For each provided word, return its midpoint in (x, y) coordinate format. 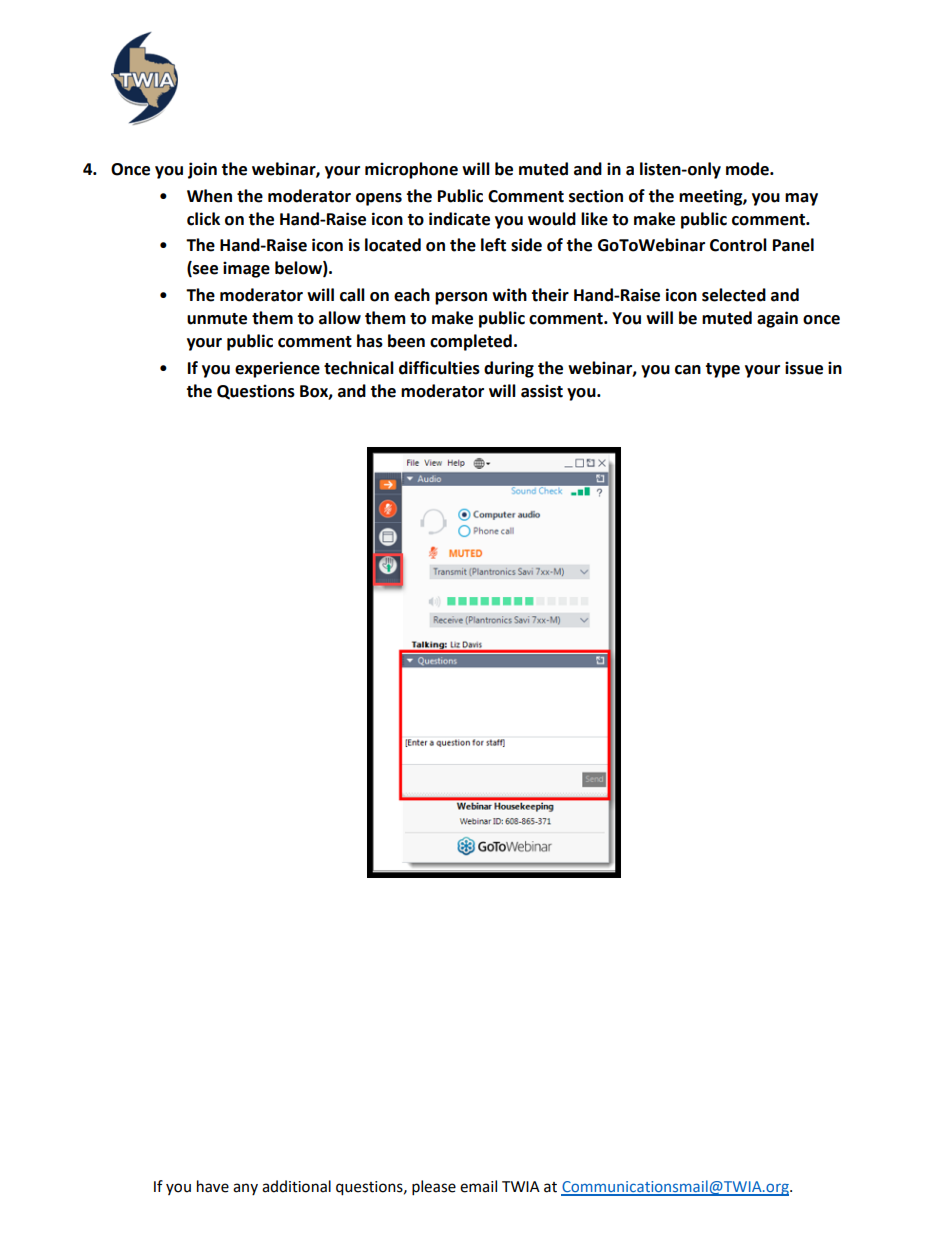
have (213, 1186)
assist (542, 391)
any (245, 1189)
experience (277, 369)
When (209, 196)
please (434, 1188)
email (478, 1186)
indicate (459, 219)
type (722, 370)
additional (296, 1186)
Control (738, 245)
